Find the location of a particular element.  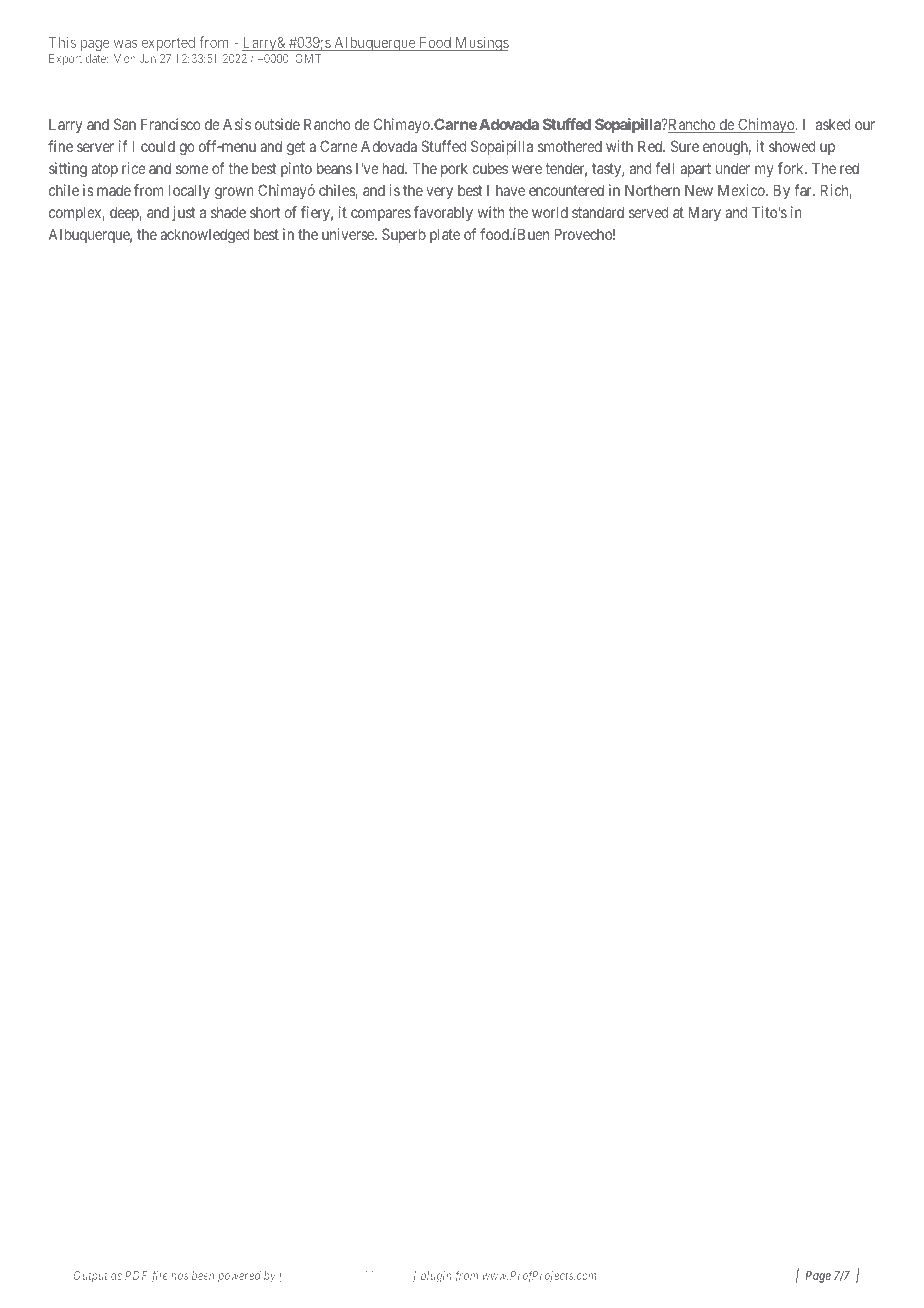

Musings is located at coordinates (481, 43).
